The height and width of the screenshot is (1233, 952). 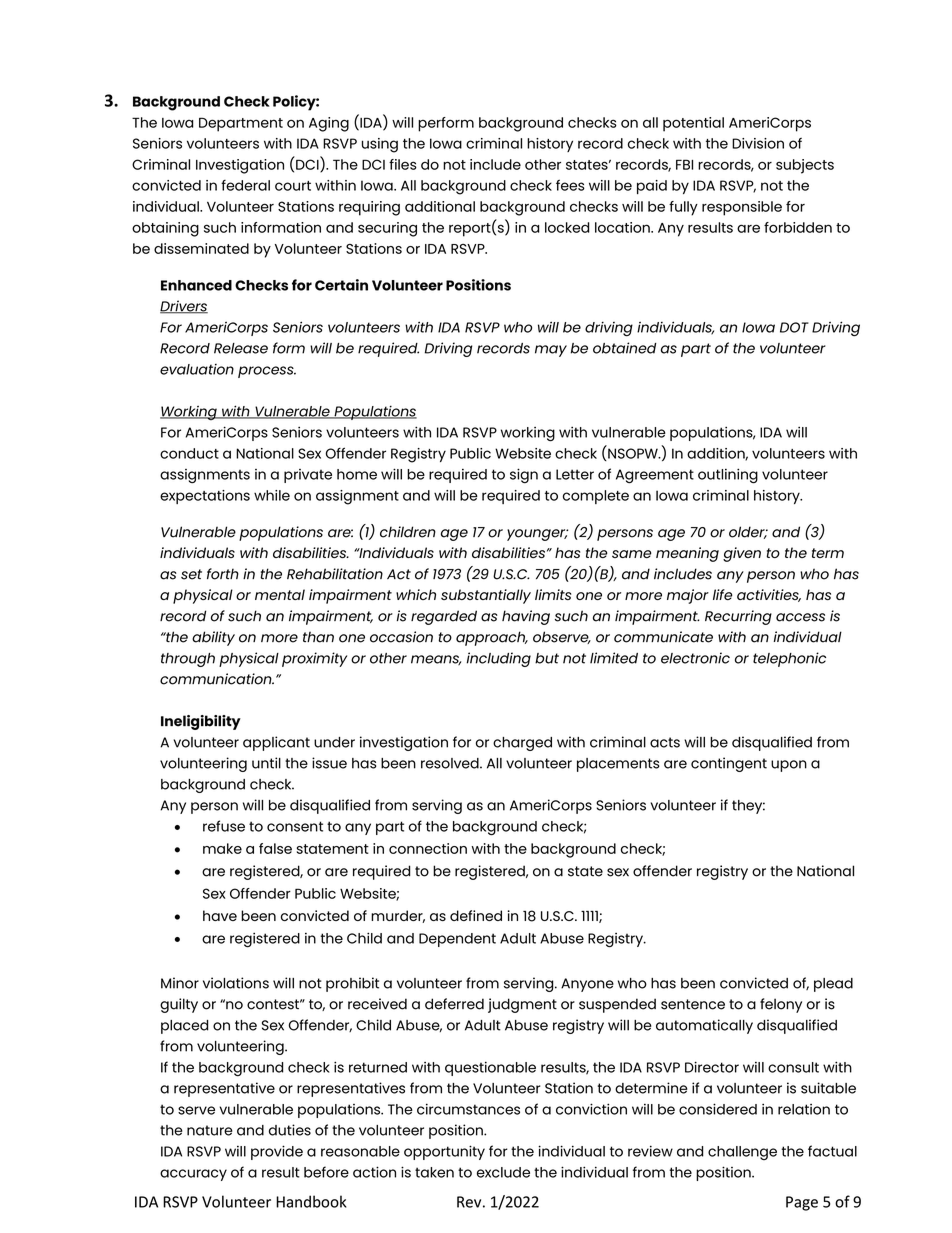 I want to click on process, so click(x=267, y=372).
